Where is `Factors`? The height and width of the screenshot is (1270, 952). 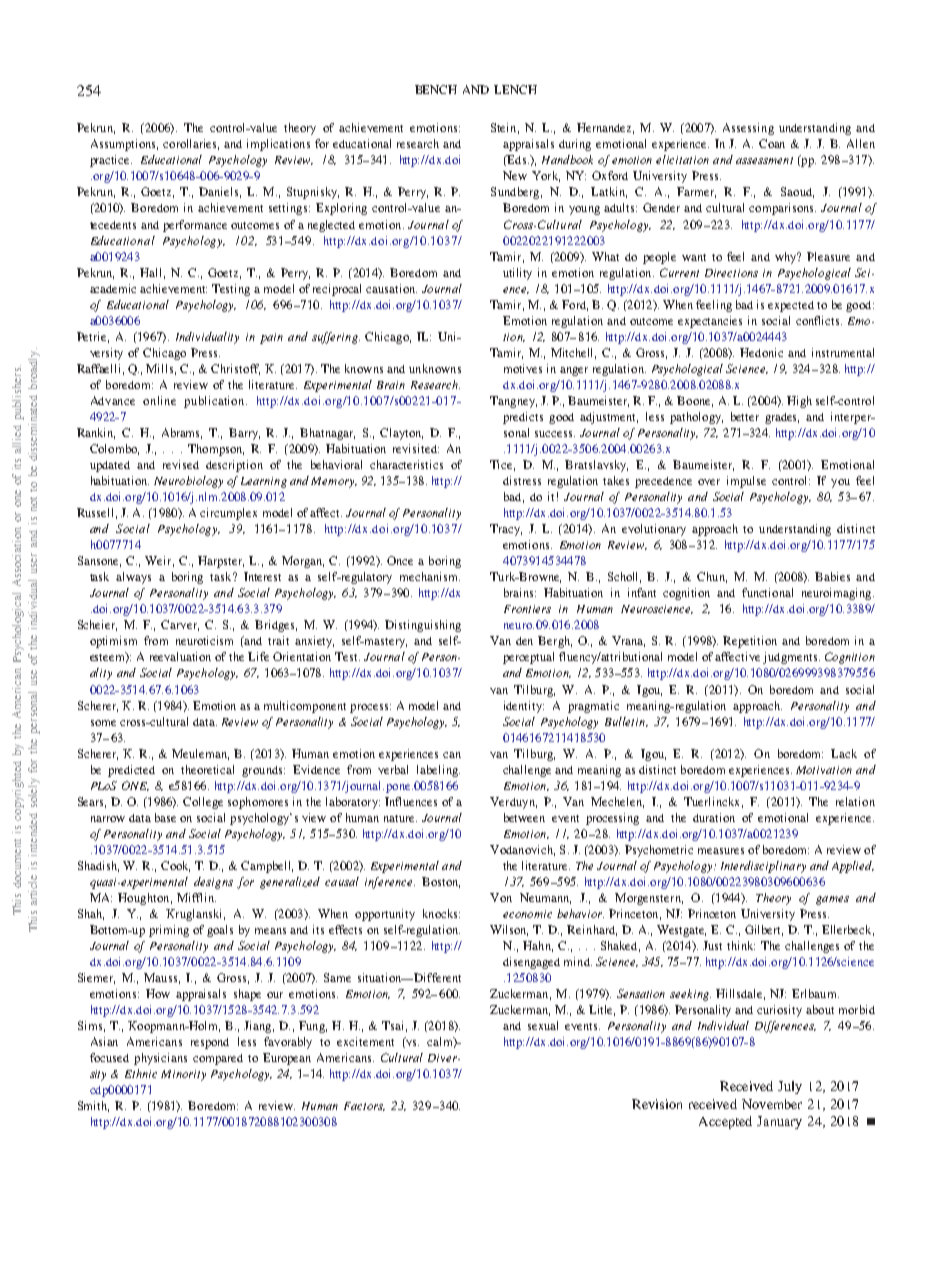 Factors is located at coordinates (364, 1106).
